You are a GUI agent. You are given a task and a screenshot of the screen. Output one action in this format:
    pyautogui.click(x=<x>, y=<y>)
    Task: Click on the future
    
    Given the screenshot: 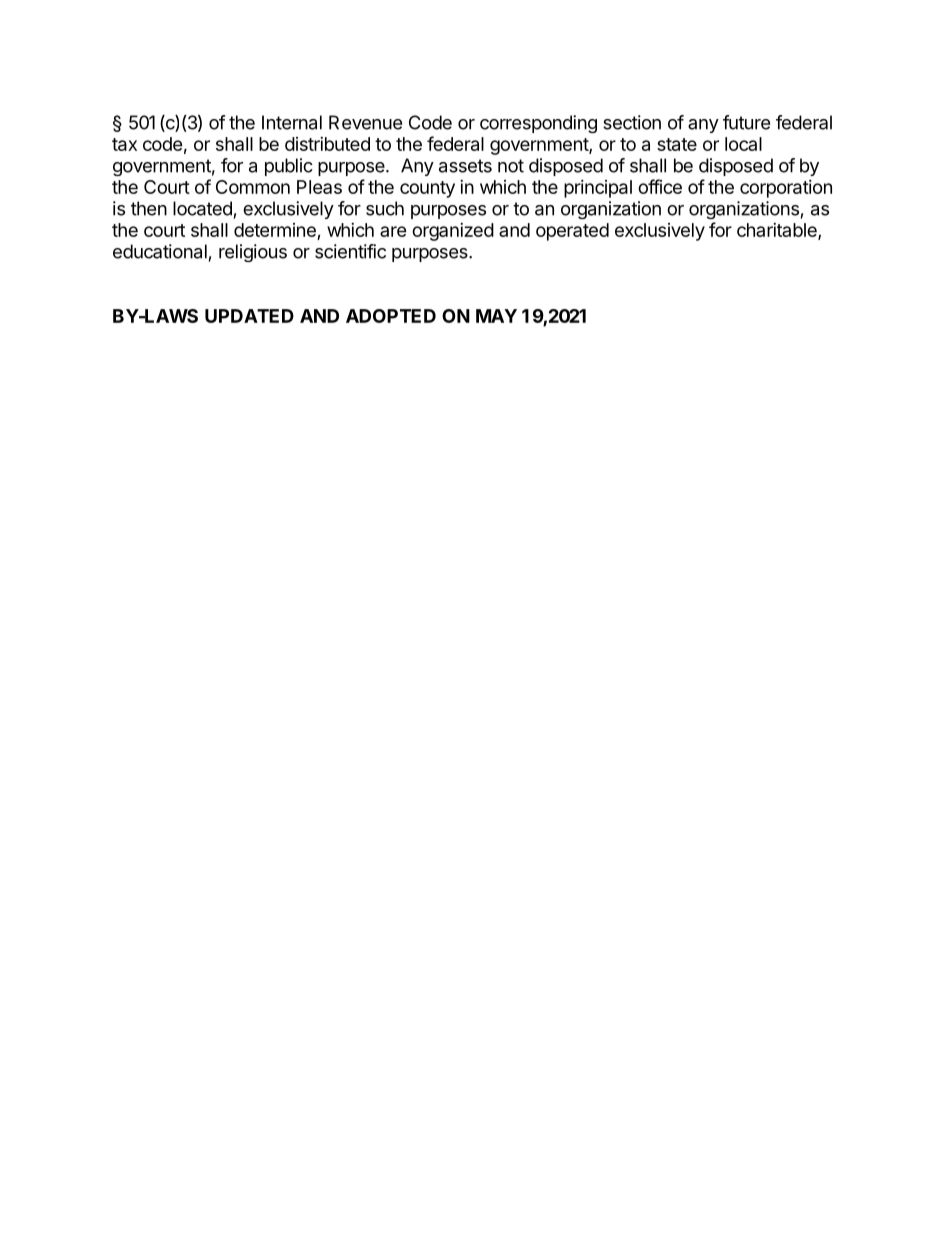 What is the action you would take?
    pyautogui.click(x=746, y=122)
